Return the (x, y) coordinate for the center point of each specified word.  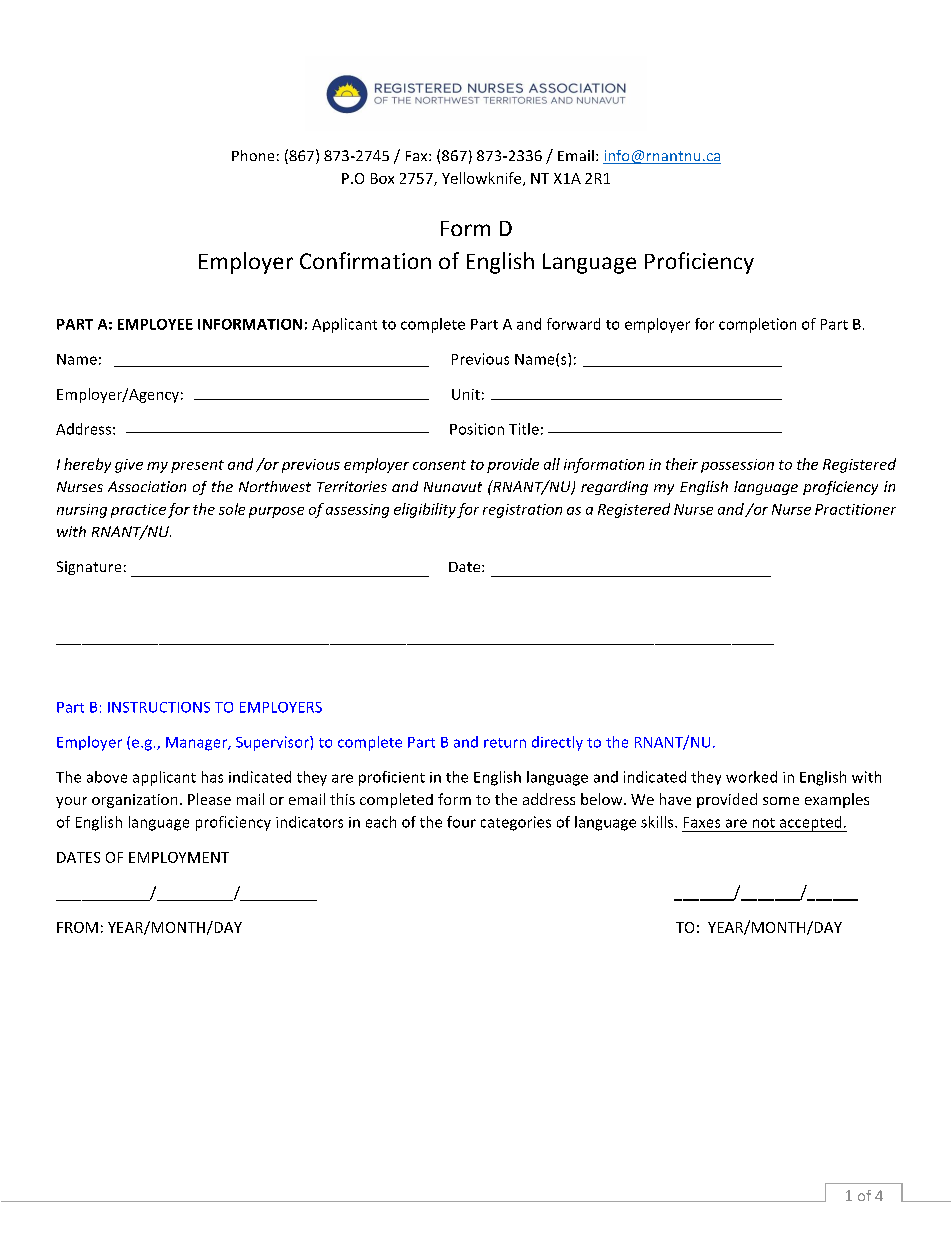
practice (138, 511)
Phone (253, 155)
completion (757, 325)
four (461, 822)
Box (382, 178)
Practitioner (855, 509)
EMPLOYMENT (179, 857)
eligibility (425, 510)
